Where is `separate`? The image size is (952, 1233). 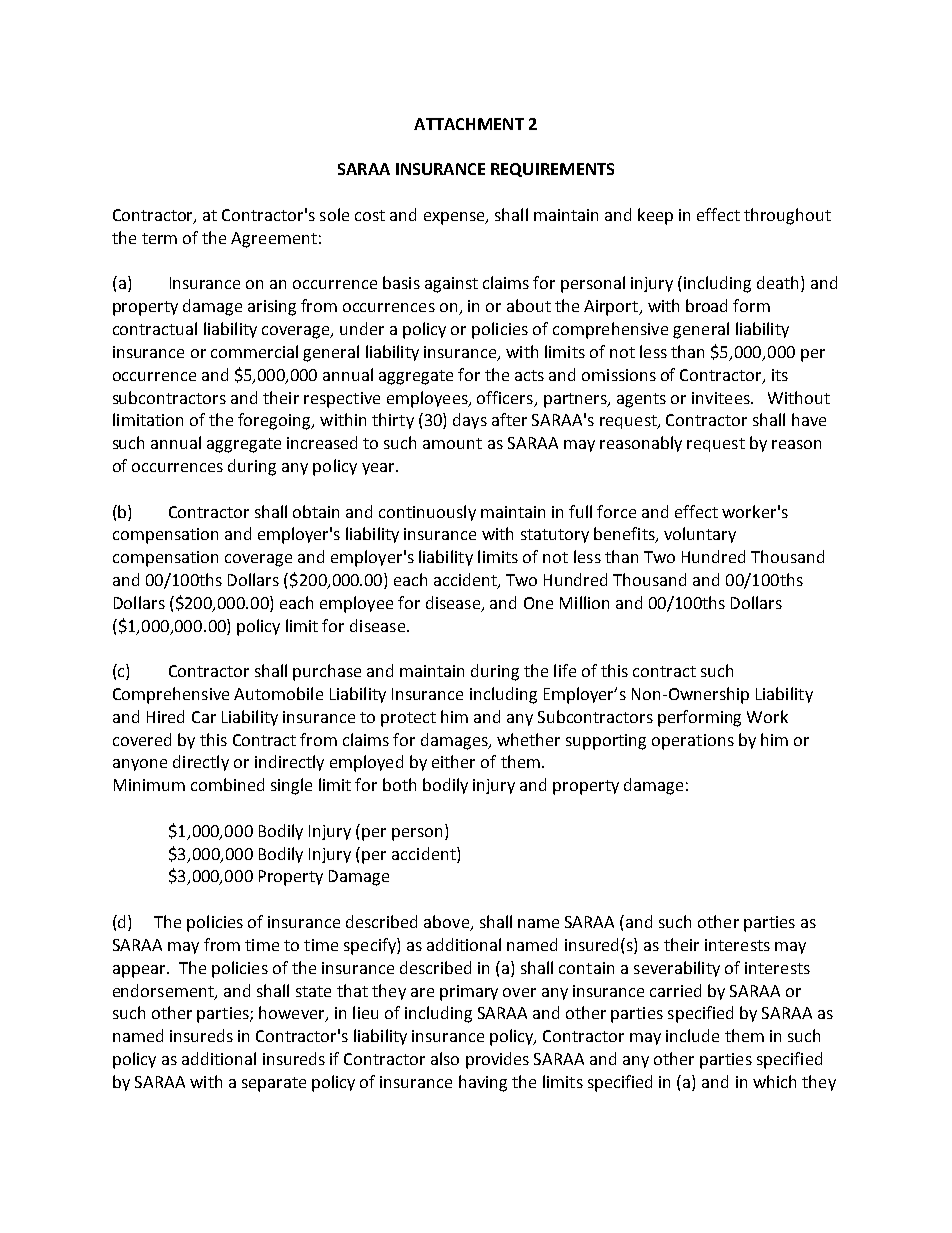 separate is located at coordinates (274, 1084).
